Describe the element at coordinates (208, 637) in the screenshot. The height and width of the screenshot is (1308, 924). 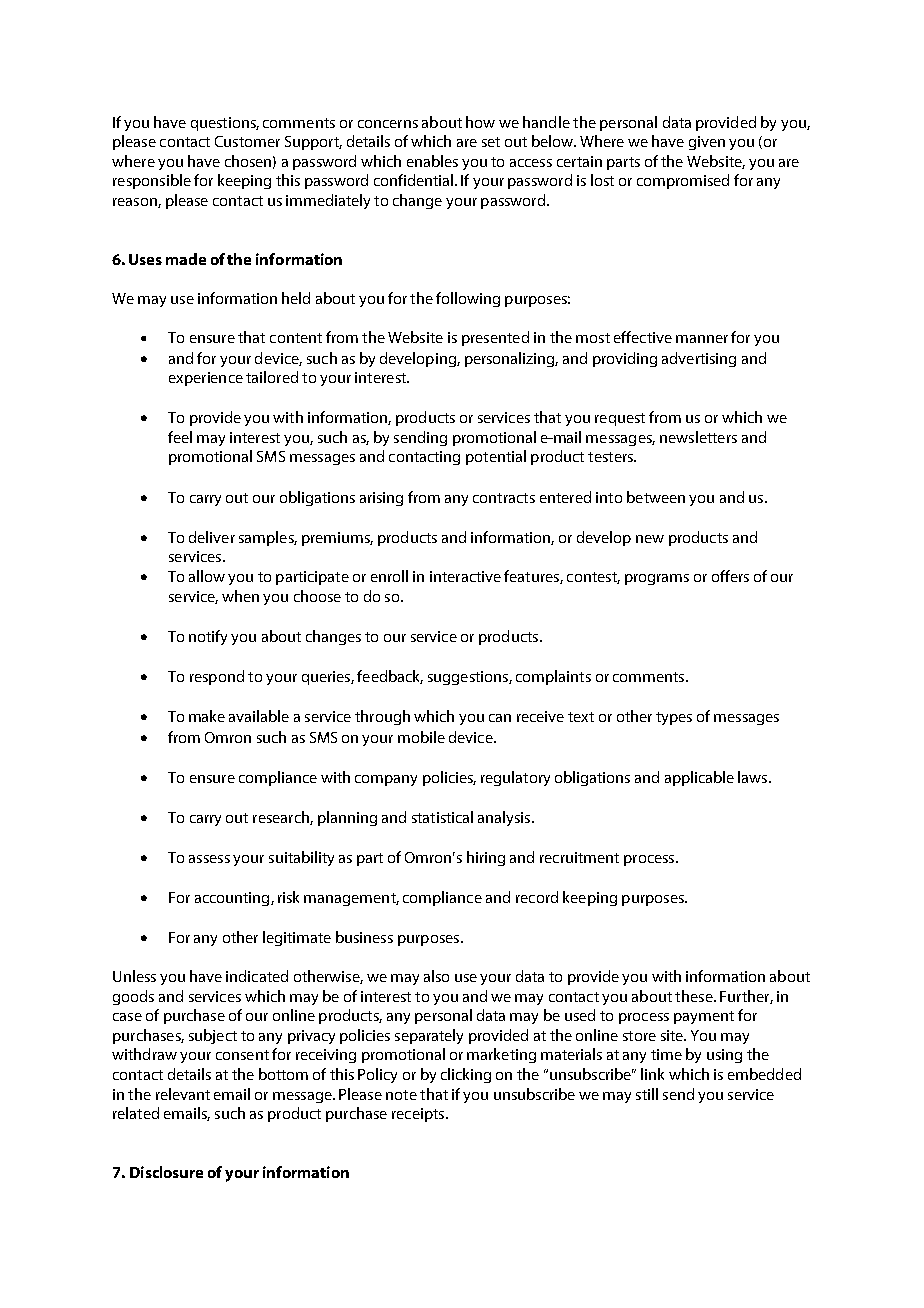
I see `notify` at that location.
